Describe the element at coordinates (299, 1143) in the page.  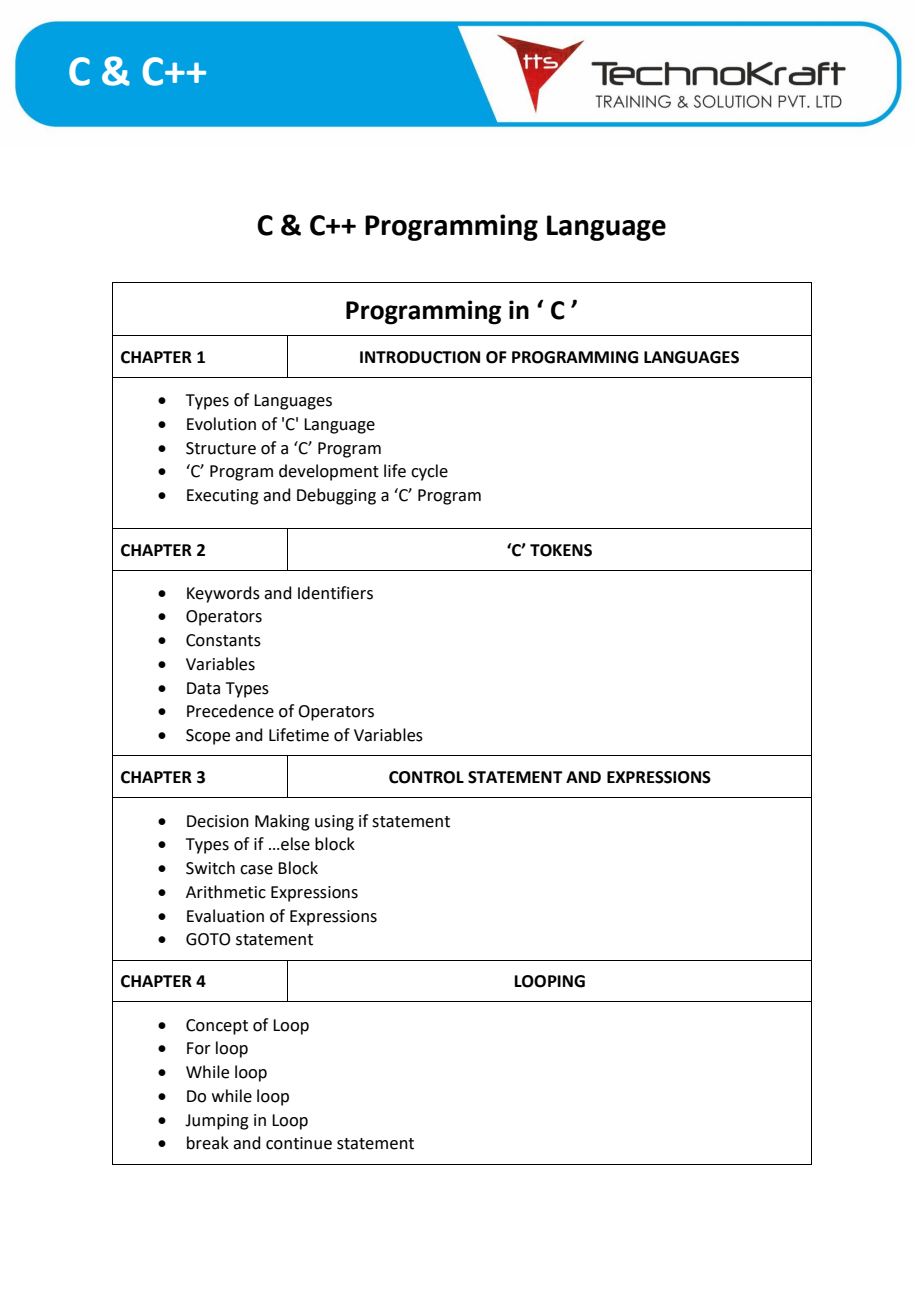
I see `continue` at that location.
